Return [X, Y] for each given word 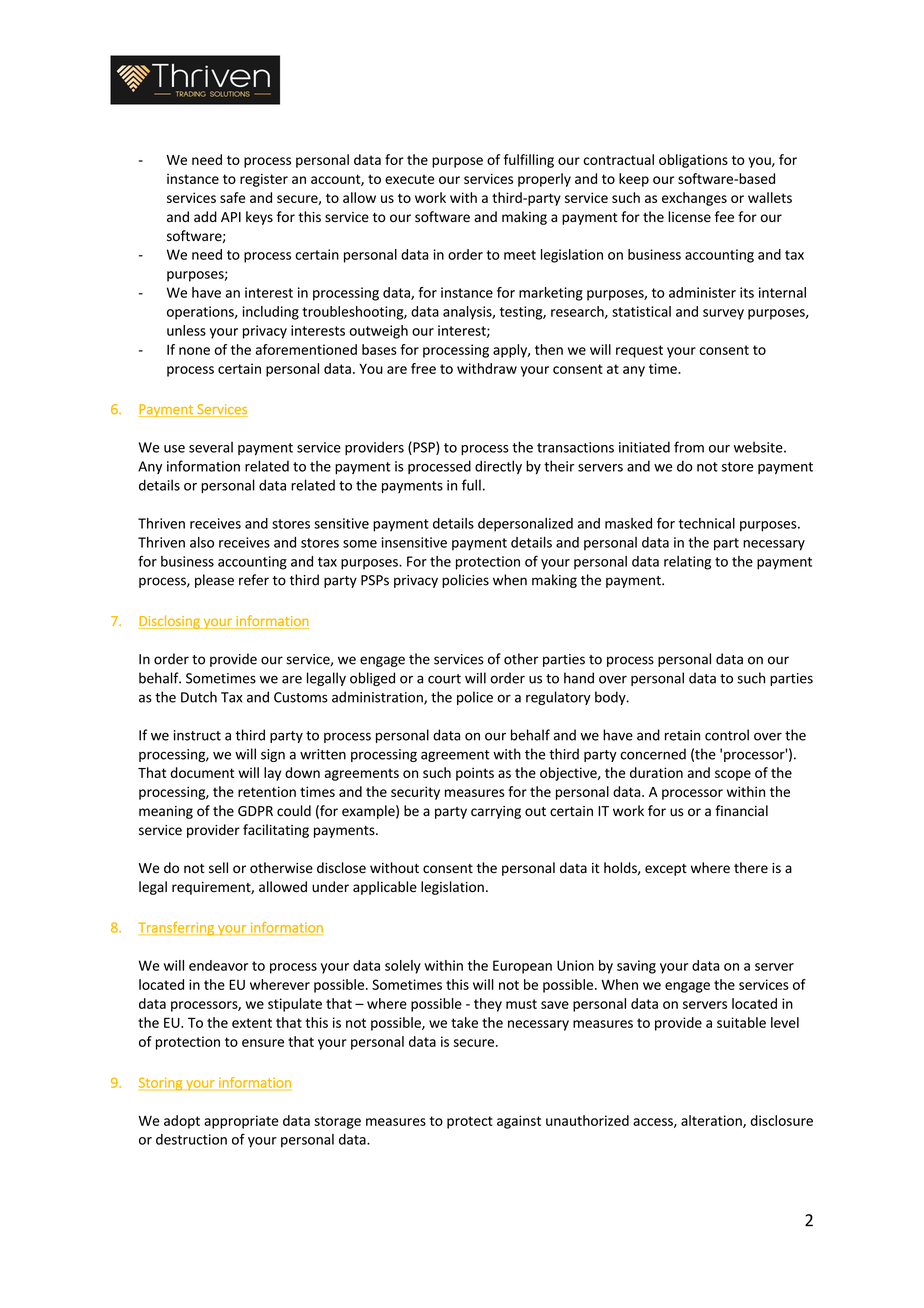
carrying [496, 812]
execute [410, 179]
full [471, 485]
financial [741, 811]
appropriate [241, 1122]
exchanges [694, 199]
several [211, 447]
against [519, 1122]
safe [233, 197]
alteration [712, 1121]
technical [707, 523]
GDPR [255, 811]
